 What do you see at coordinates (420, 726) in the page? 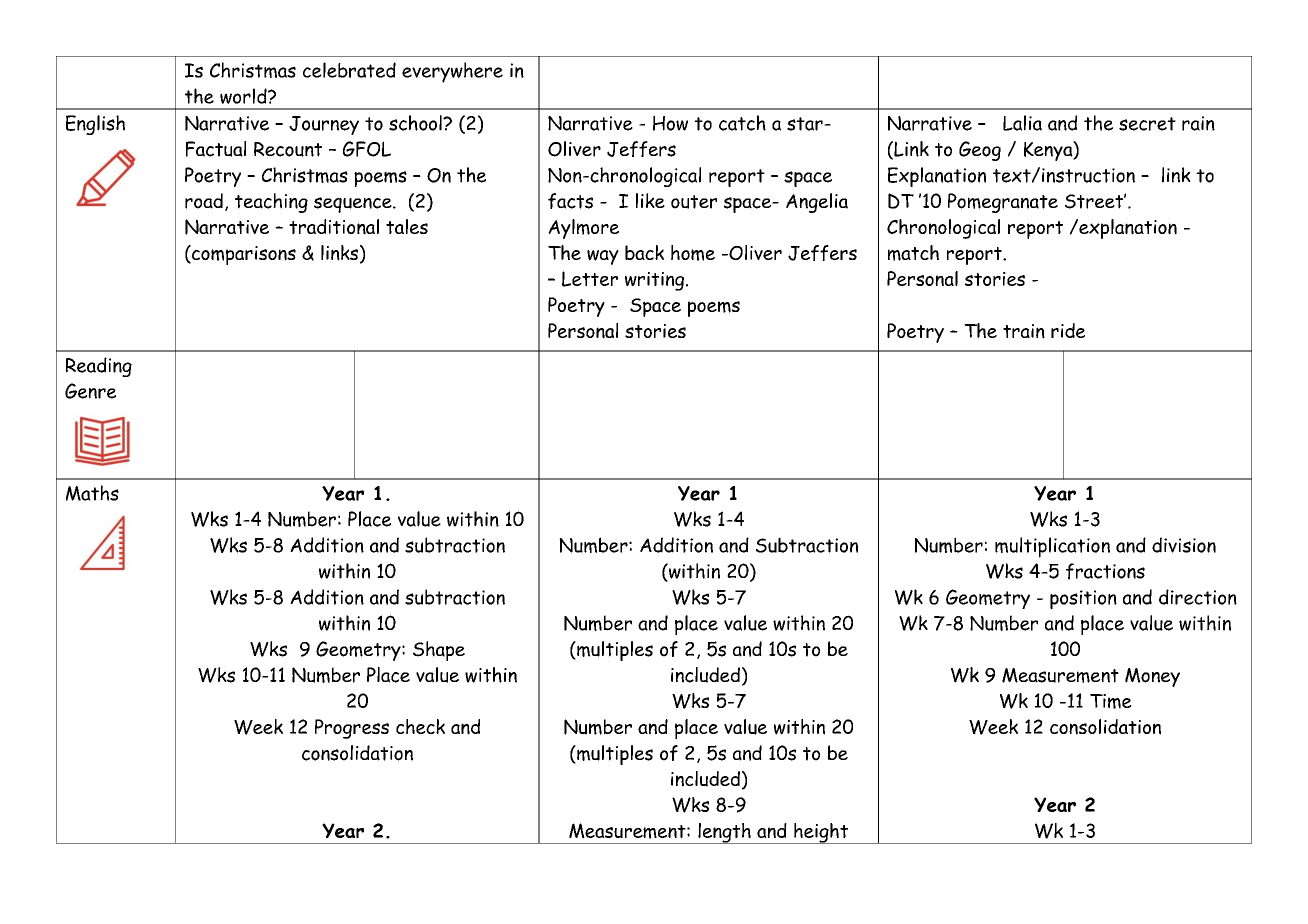
I see `check` at bounding box center [420, 726].
